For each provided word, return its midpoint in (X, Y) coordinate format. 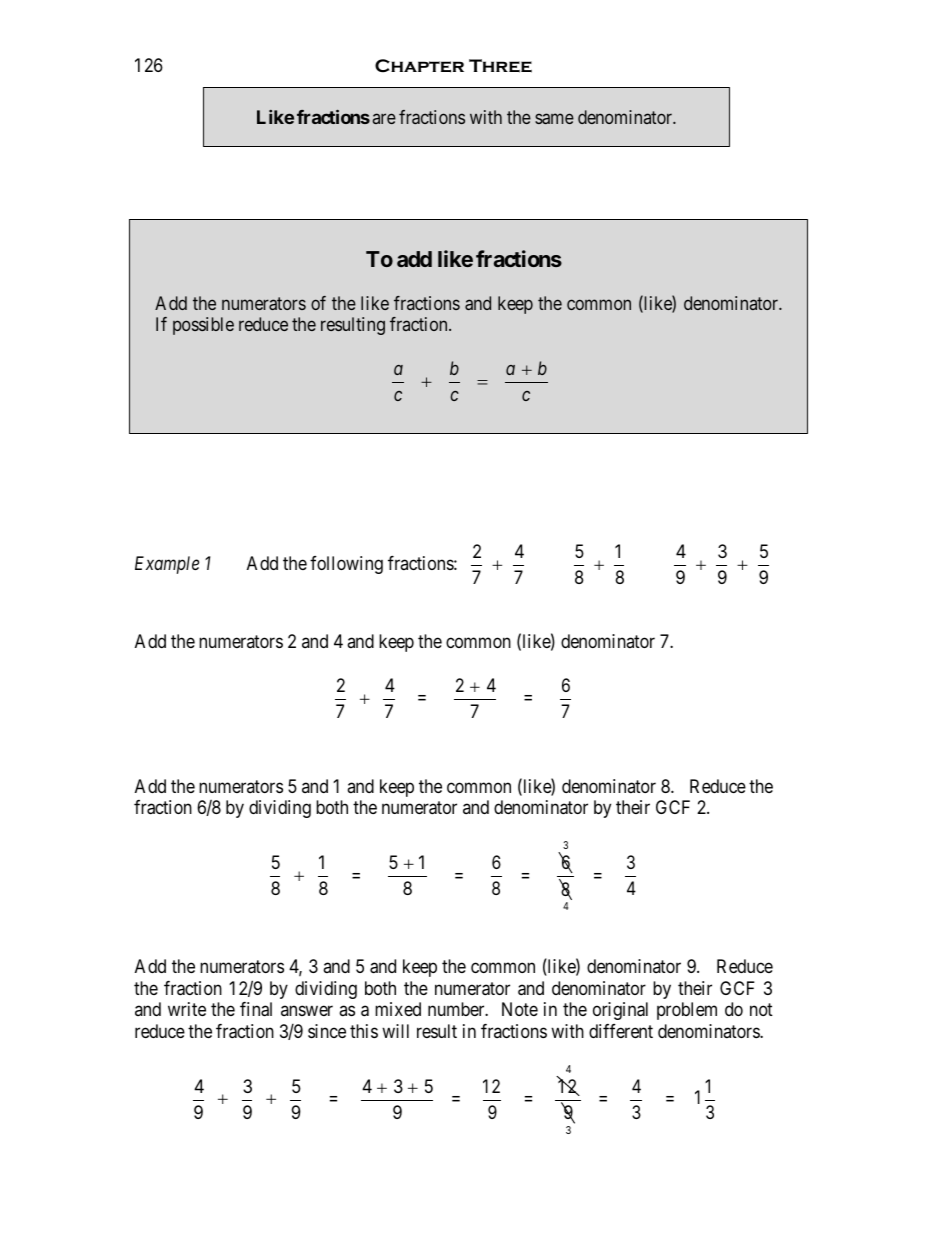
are (384, 118)
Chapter (419, 66)
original (620, 1011)
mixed (398, 1009)
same (554, 118)
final (256, 1009)
